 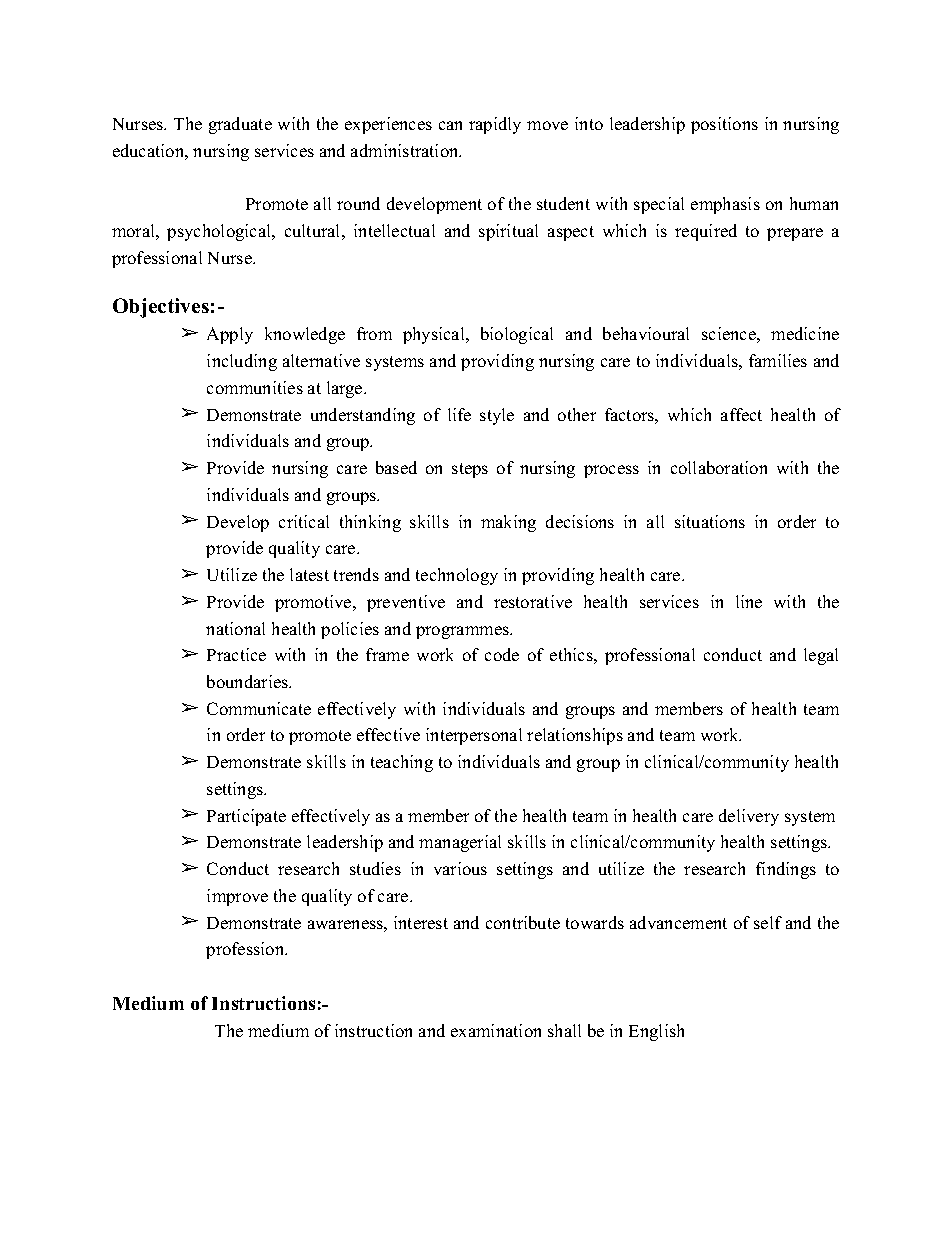 I want to click on examination, so click(x=496, y=1030).
